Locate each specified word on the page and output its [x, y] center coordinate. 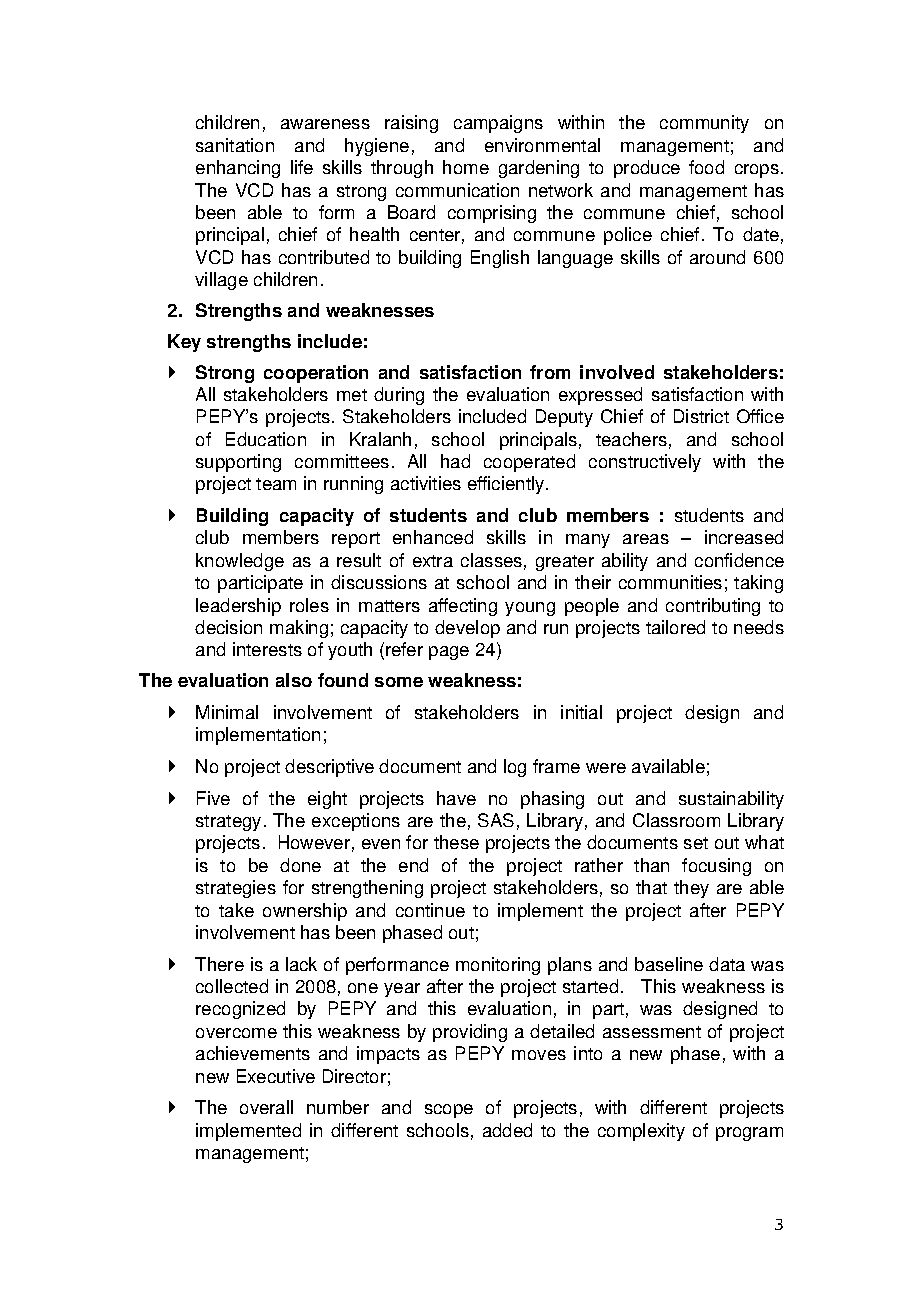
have [456, 798]
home [466, 167]
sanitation [235, 145]
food [706, 167]
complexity [641, 1132]
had [455, 461]
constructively [645, 463]
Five [213, 798]
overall [266, 1107]
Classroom [676, 820]
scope [449, 1111]
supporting [238, 463]
